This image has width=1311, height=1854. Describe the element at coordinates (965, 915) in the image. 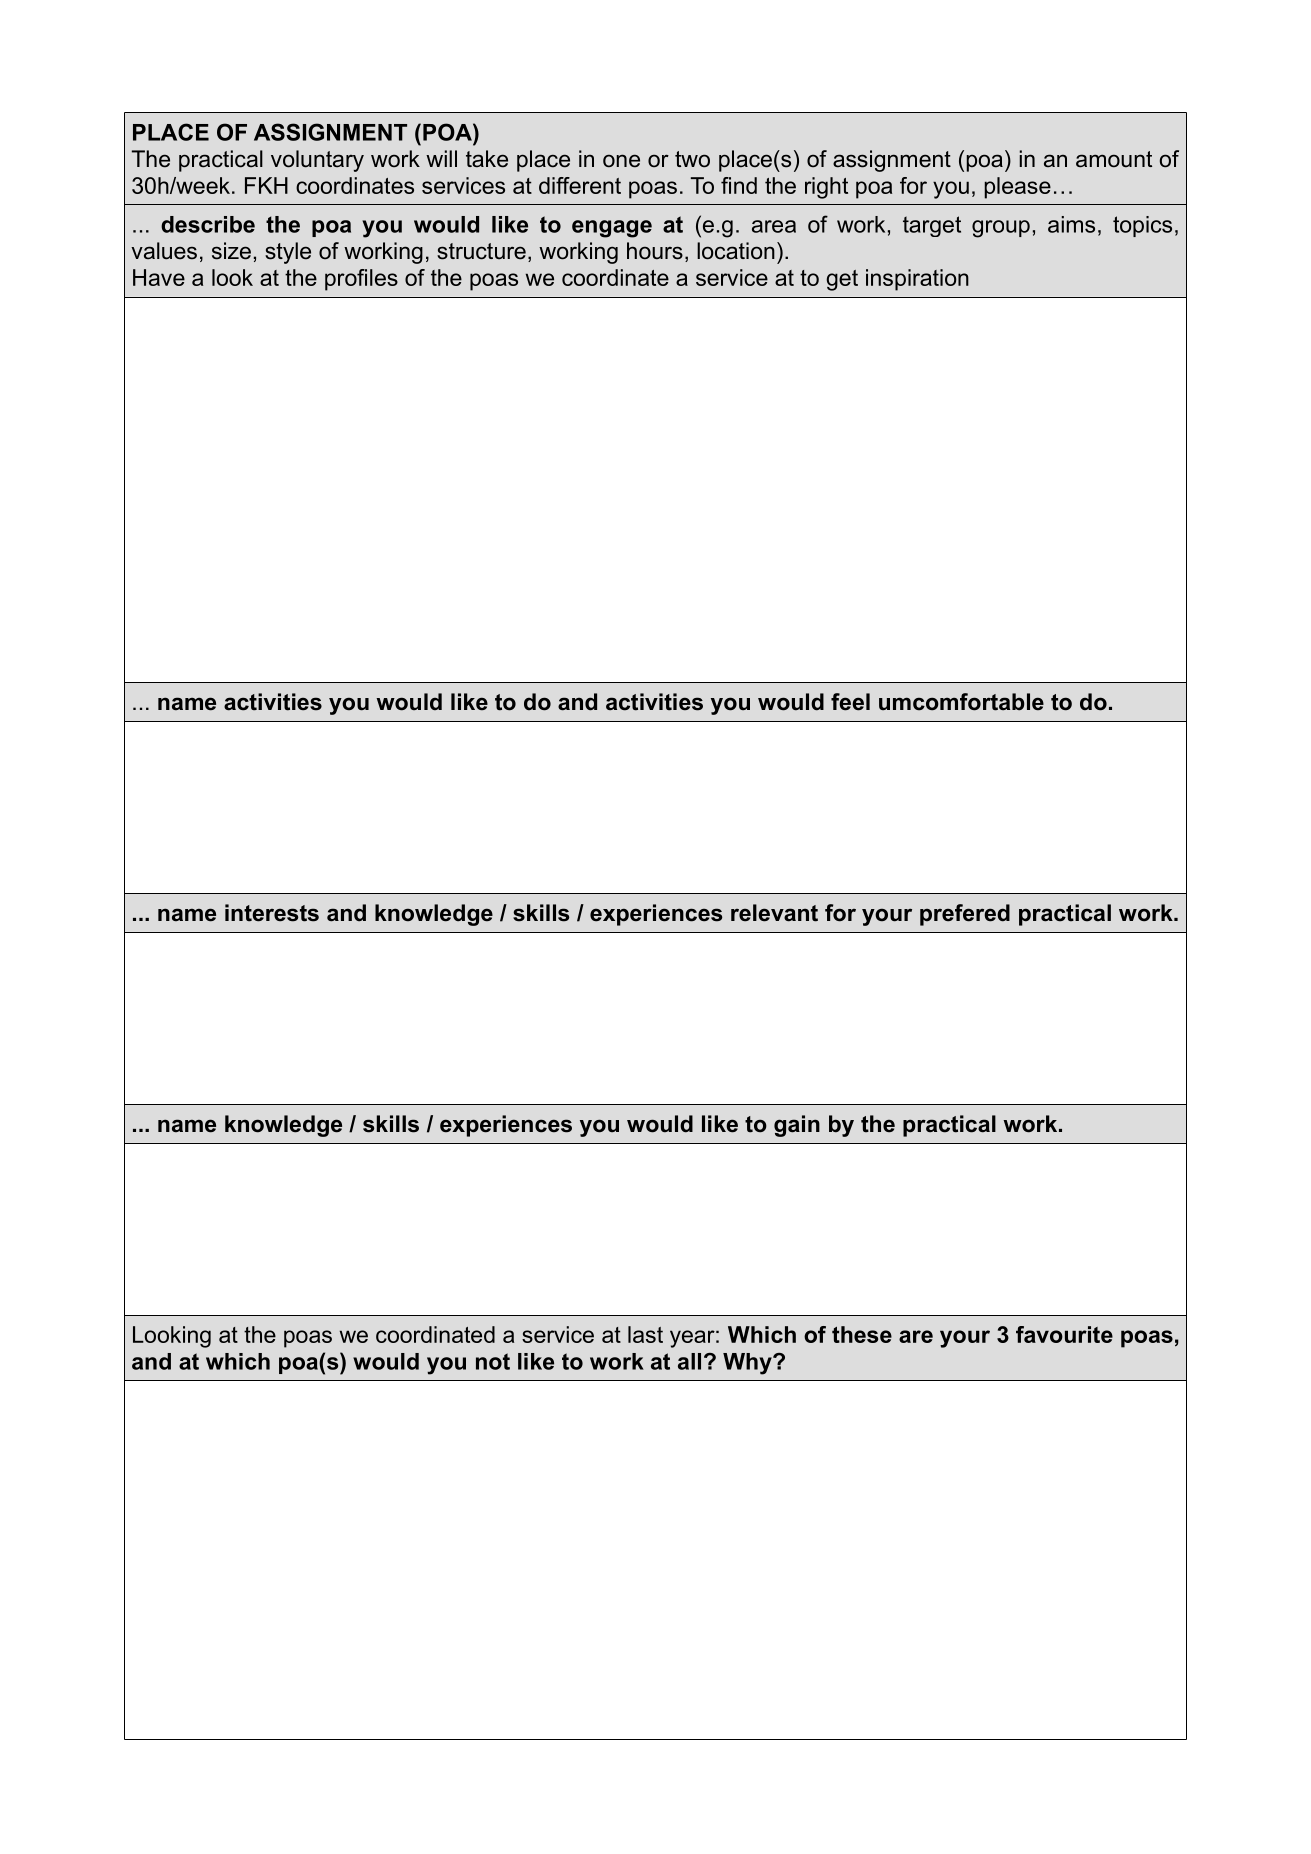

I see `prefered` at that location.
